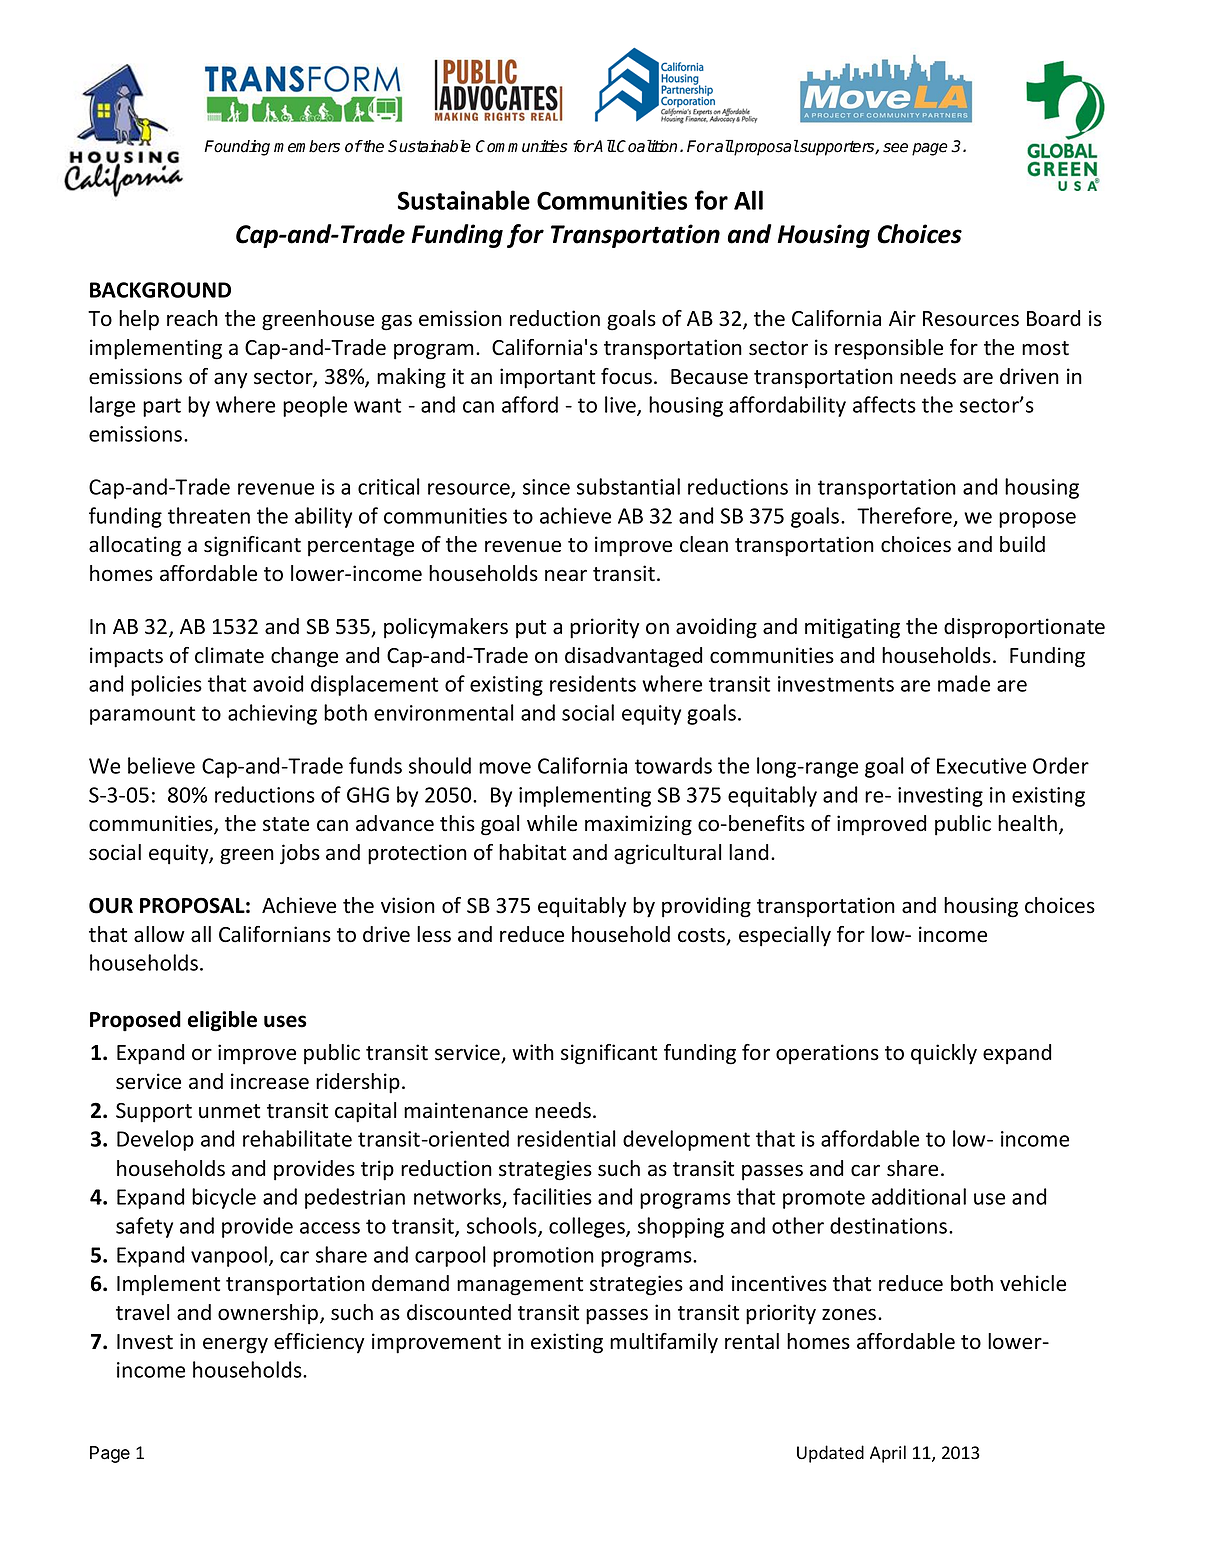  What do you see at coordinates (166, 685) in the page?
I see `policies` at bounding box center [166, 685].
